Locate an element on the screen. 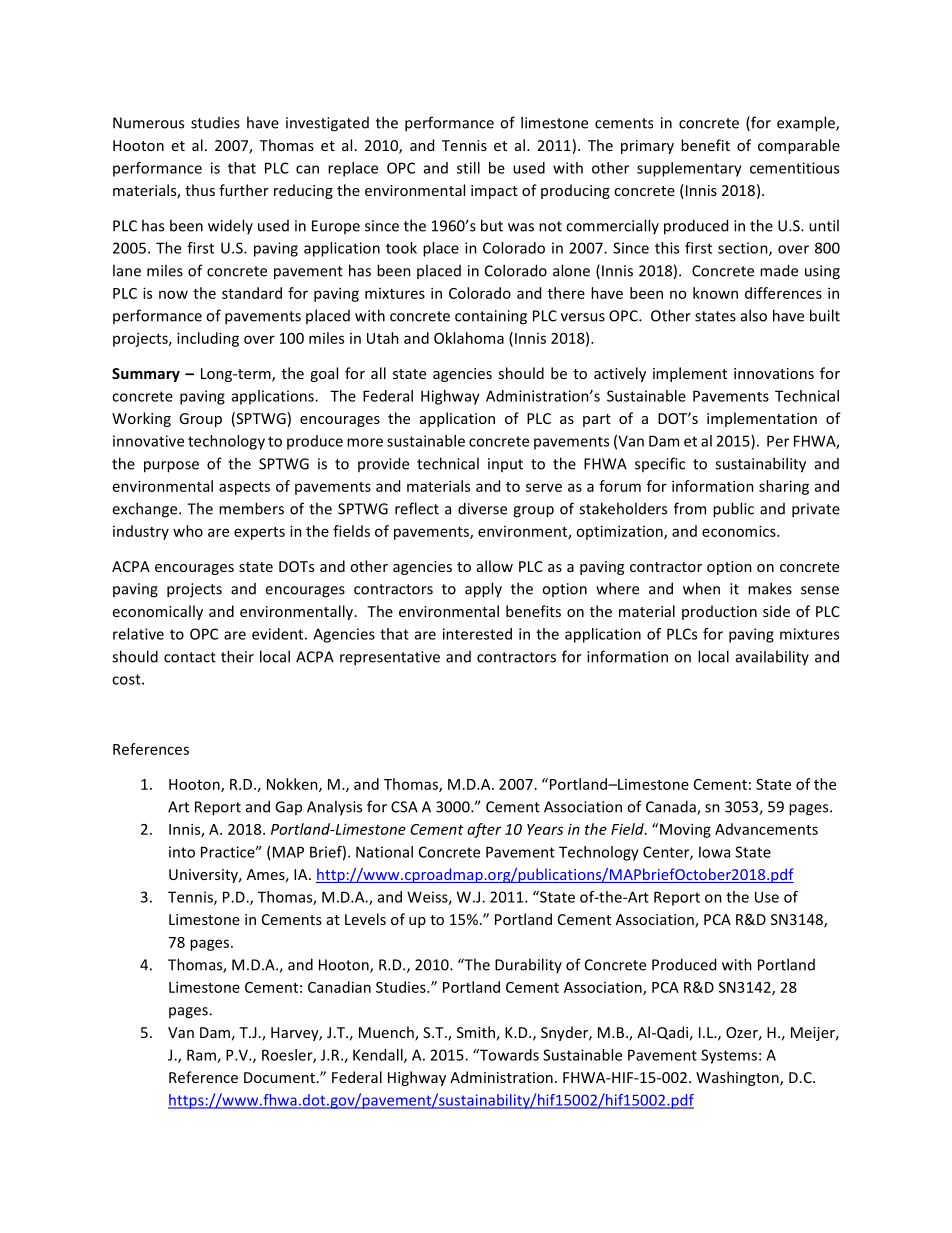  innovations is located at coordinates (774, 373).
